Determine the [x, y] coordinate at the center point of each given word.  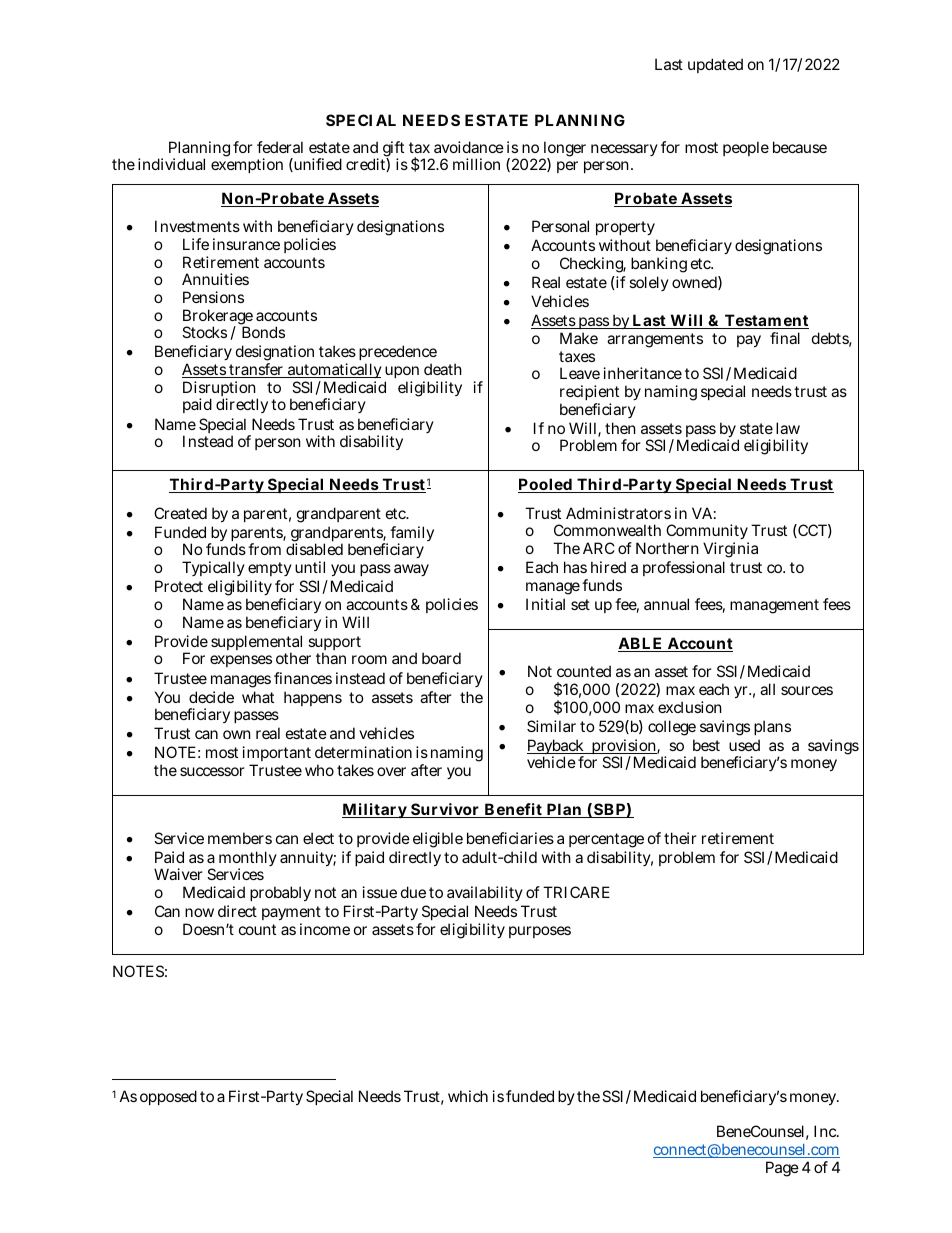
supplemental [256, 644]
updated [715, 65]
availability [485, 893]
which [468, 1096]
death [443, 369]
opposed [168, 1097]
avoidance [469, 147]
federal [280, 147]
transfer [257, 370]
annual [666, 604]
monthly [248, 860]
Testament [765, 321]
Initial [545, 604]
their [680, 838]
